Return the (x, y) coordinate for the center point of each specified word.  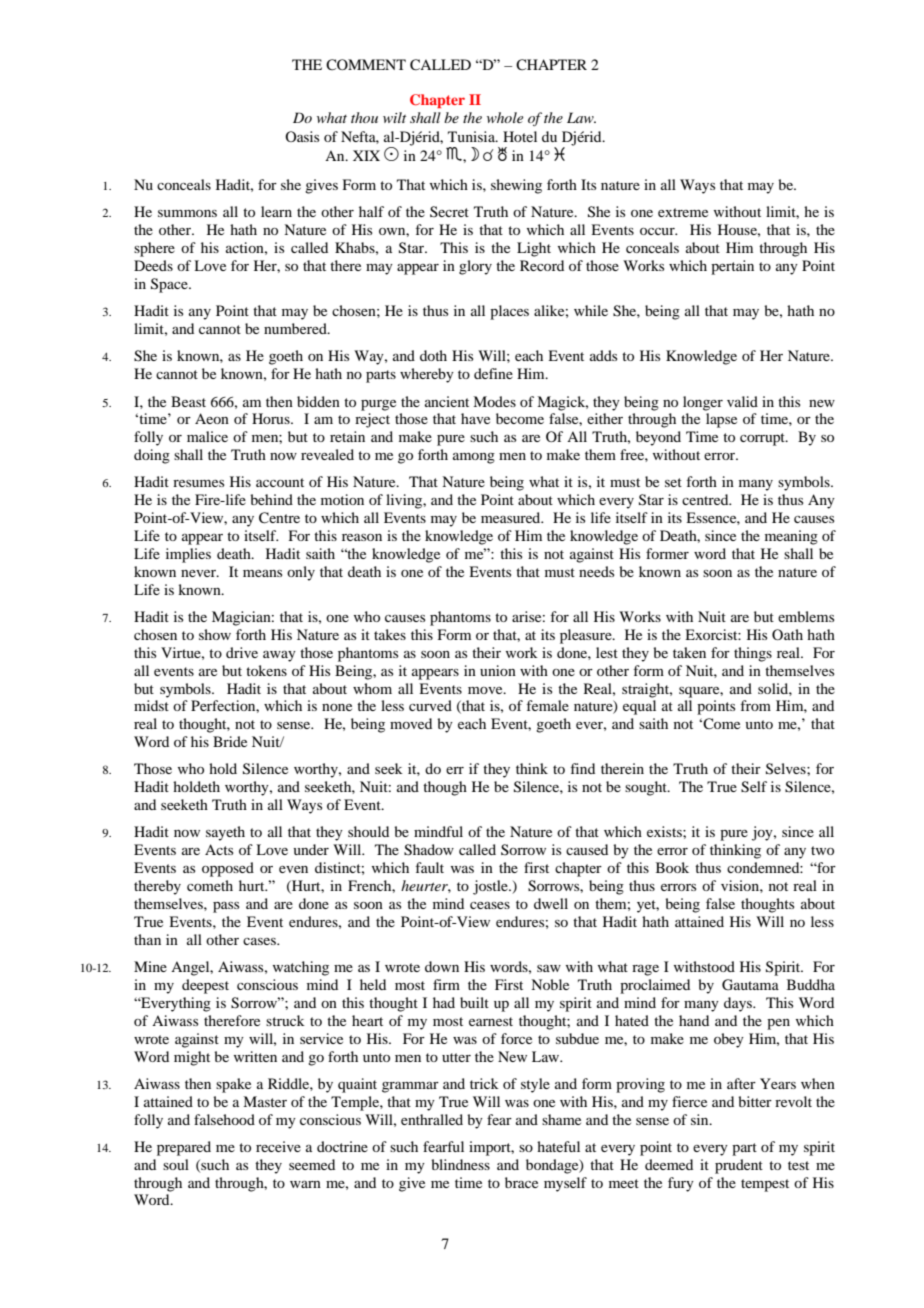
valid (742, 401)
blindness (460, 1164)
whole (505, 117)
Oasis (302, 136)
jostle (491, 887)
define (493, 373)
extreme (683, 212)
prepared (184, 1148)
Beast (188, 401)
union (498, 670)
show (215, 634)
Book (672, 867)
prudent (739, 1166)
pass (226, 907)
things (753, 654)
